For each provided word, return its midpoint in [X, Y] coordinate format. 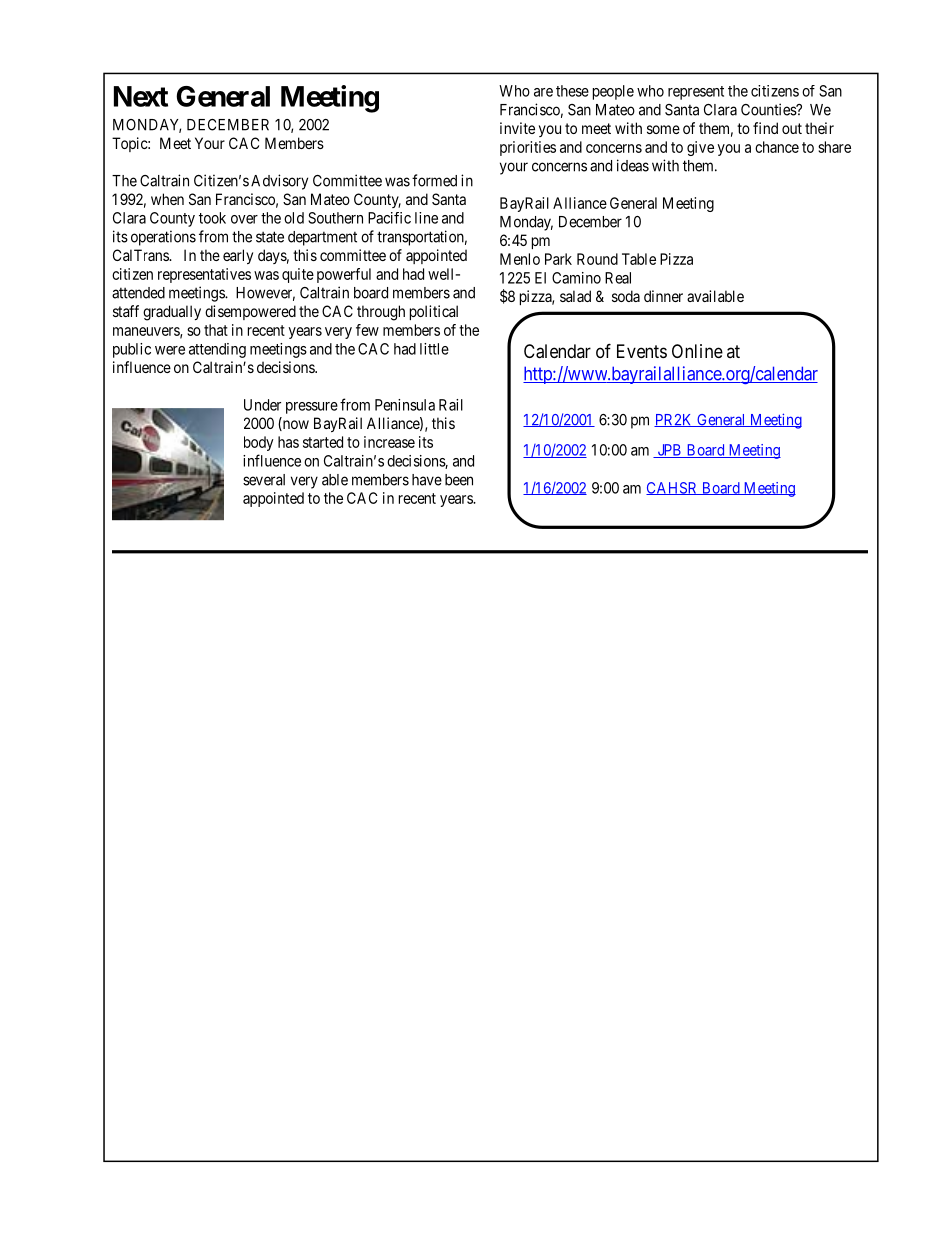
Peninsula [405, 405]
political [434, 312]
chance [777, 147]
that [216, 330]
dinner [663, 296]
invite [517, 128]
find [765, 128]
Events [642, 351]
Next [141, 96]
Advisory [279, 182]
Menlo [520, 259]
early [238, 256]
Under [262, 405]
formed [434, 180]
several [264, 480]
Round [597, 259]
